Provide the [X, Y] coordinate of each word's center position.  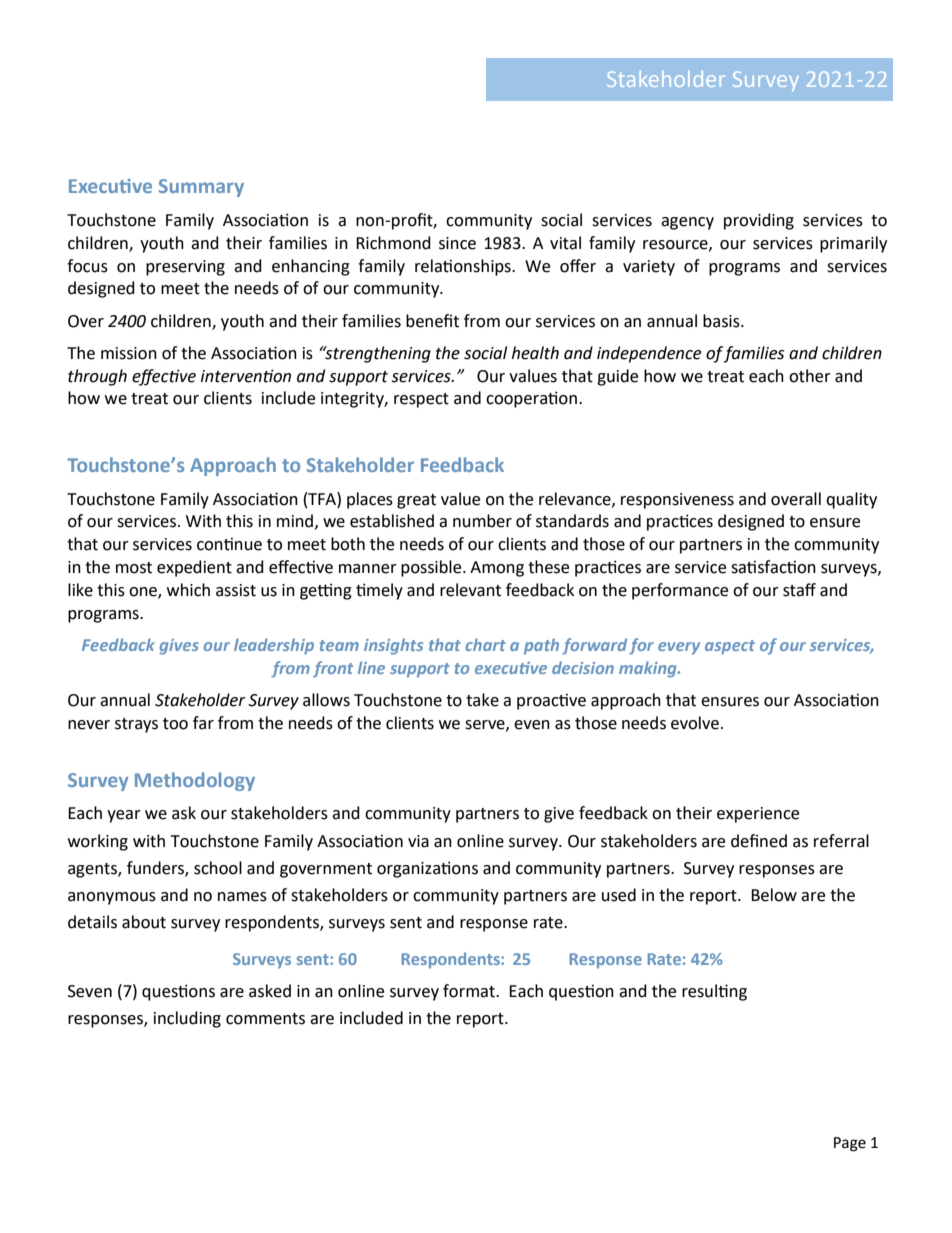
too [175, 724]
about [144, 922]
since [457, 243]
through [97, 377]
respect [421, 400]
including [187, 1019]
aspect [730, 647]
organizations [427, 869]
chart [485, 644]
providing [759, 221]
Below [774, 895]
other [810, 376]
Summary [201, 188]
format [470, 991]
